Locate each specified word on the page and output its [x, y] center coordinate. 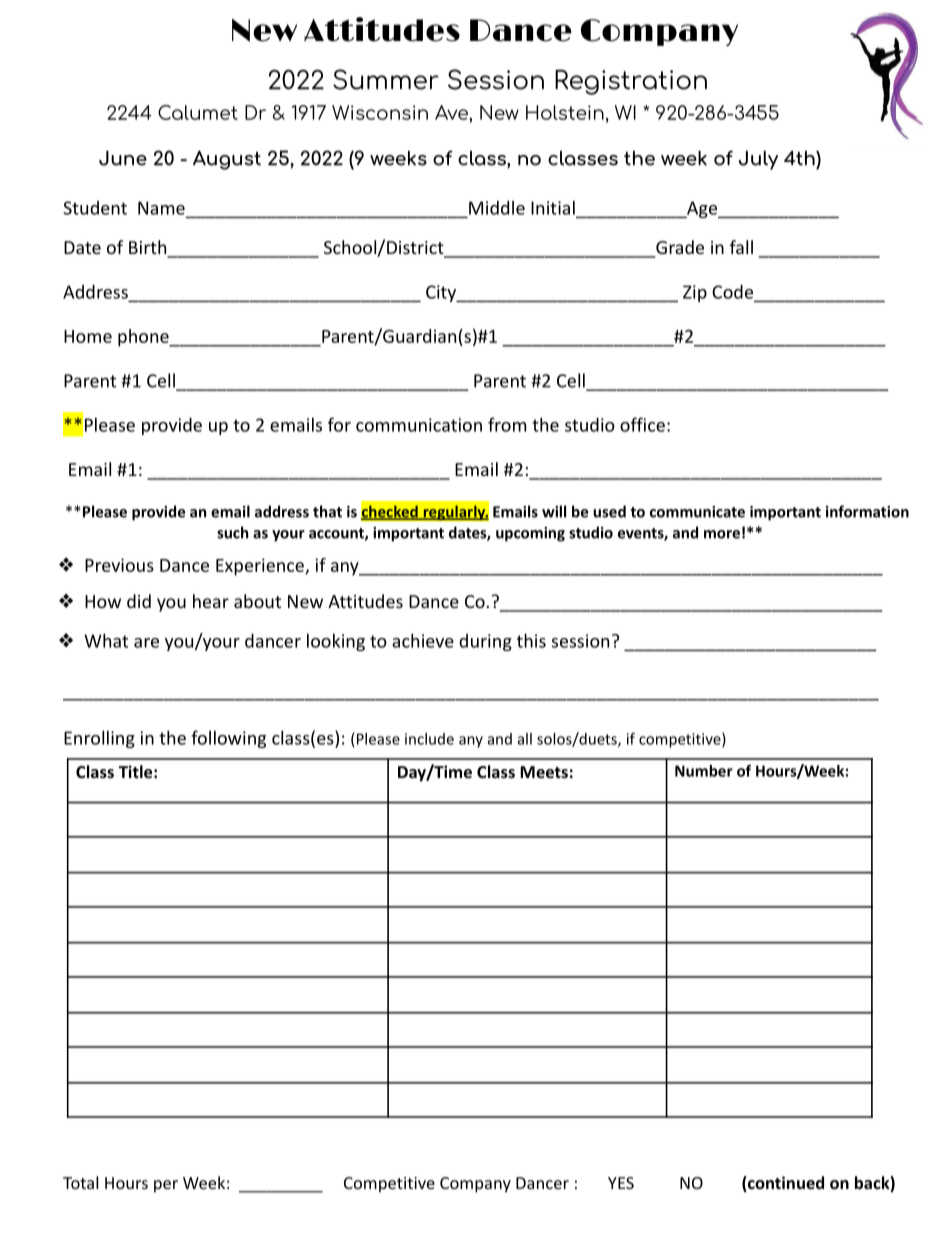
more [722, 534]
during [485, 642]
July [758, 160]
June [123, 158]
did [139, 601]
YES [621, 1183]
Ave [452, 112]
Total [80, 1182]
